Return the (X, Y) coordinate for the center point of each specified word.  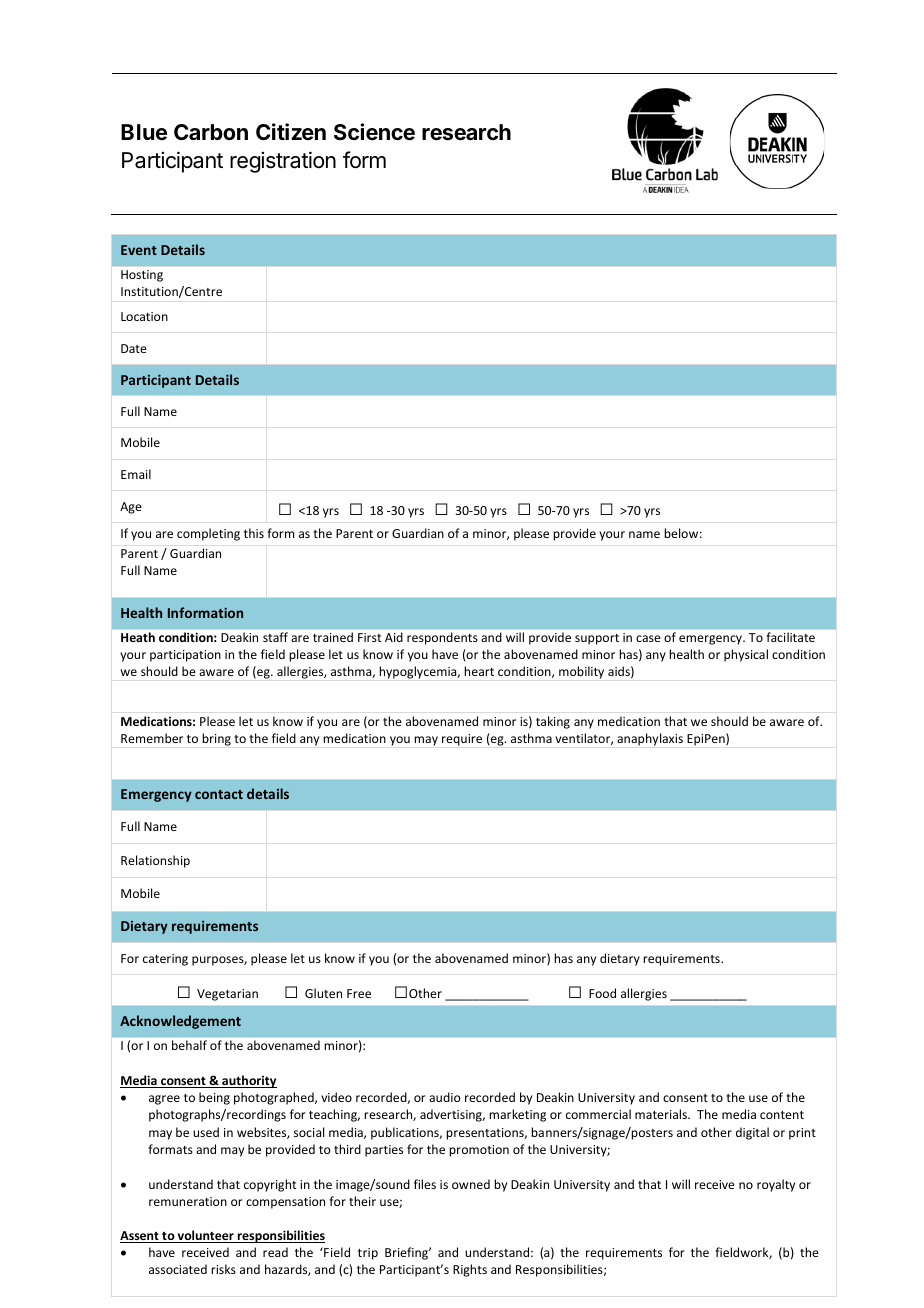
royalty (776, 1185)
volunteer (206, 1236)
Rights (470, 1270)
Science (374, 132)
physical (746, 655)
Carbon (211, 132)
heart (479, 671)
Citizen (291, 131)
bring (216, 739)
